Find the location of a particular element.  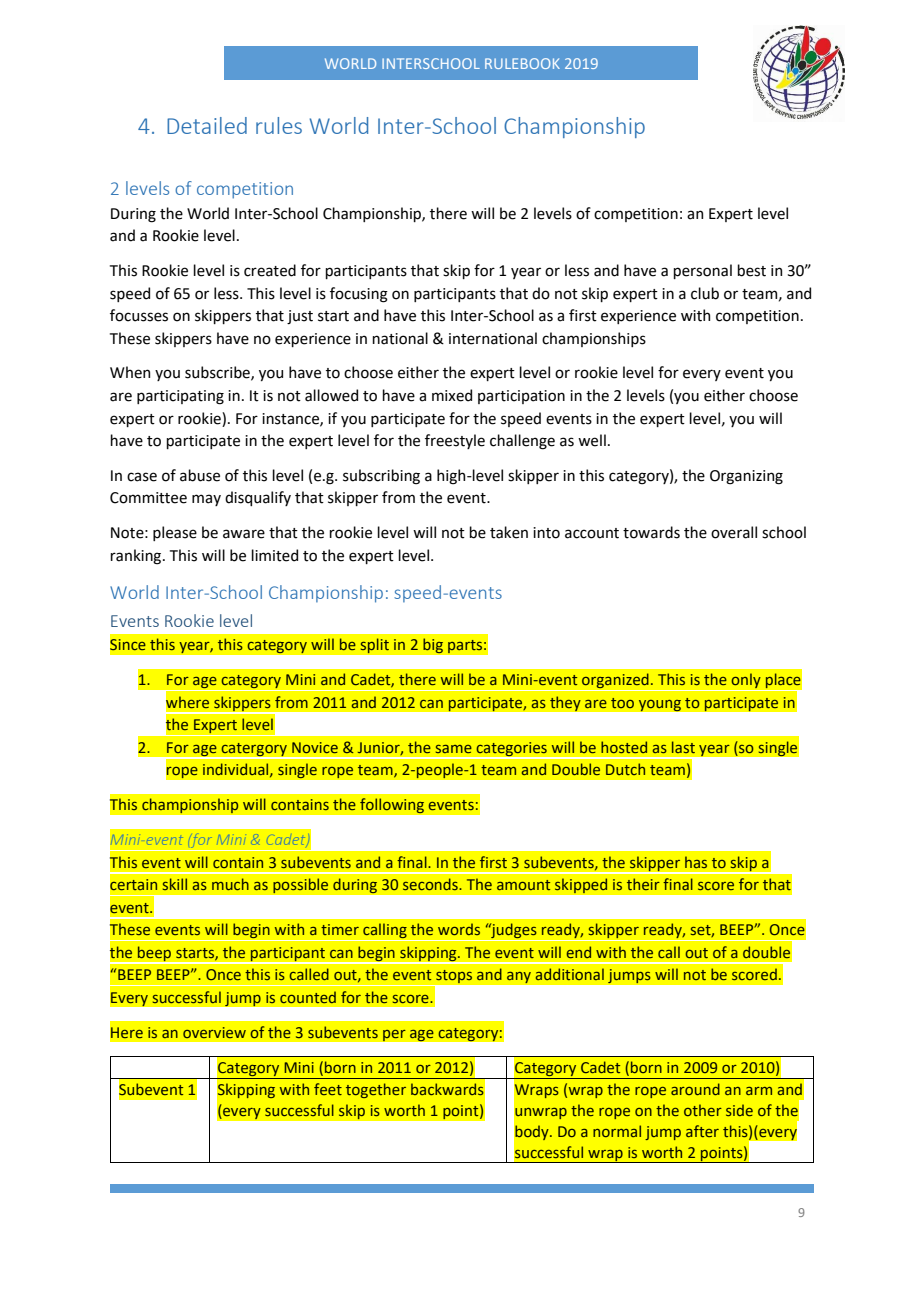

Detailed is located at coordinates (207, 125).
